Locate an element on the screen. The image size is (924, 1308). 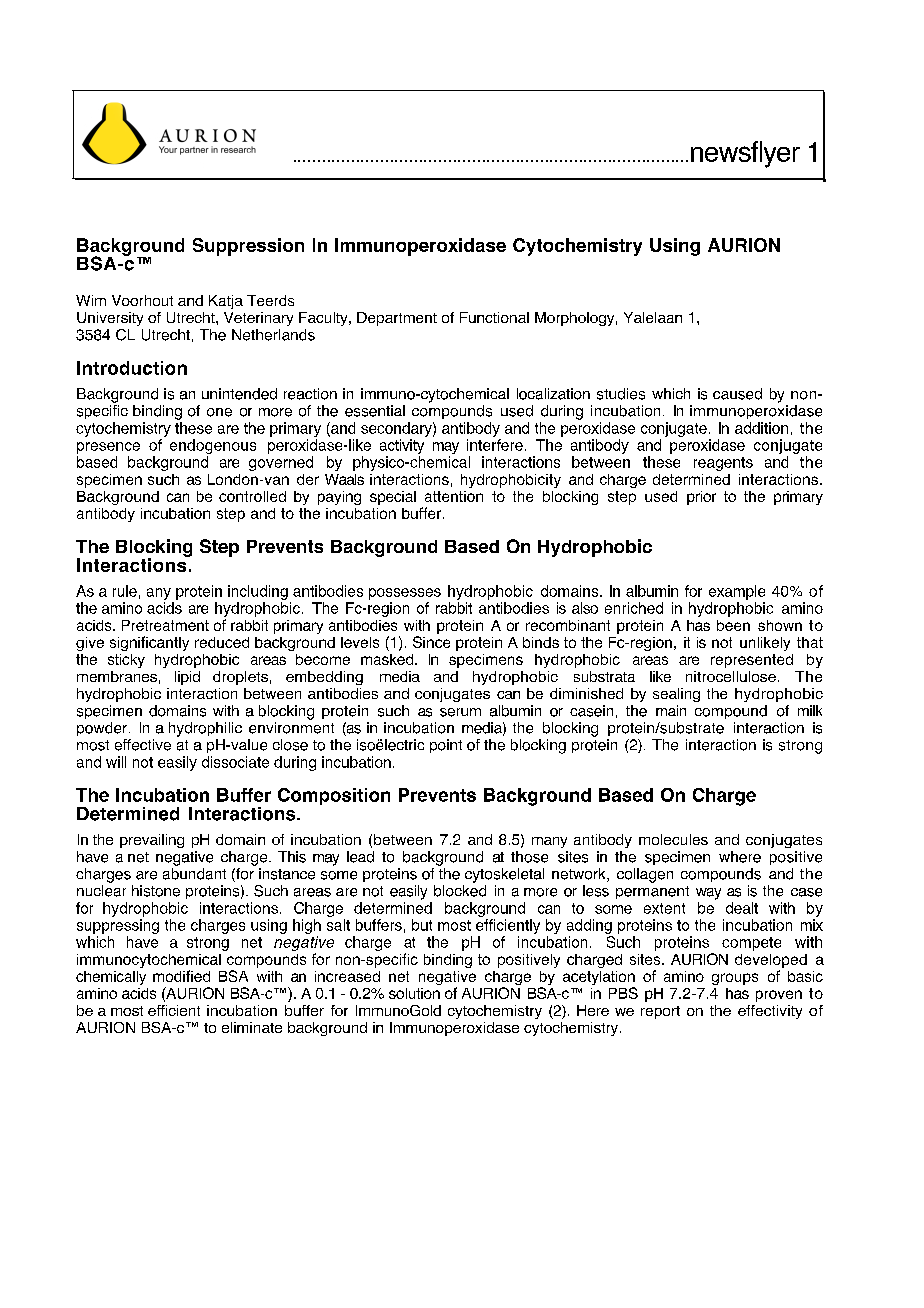
Functional is located at coordinates (494, 317).
